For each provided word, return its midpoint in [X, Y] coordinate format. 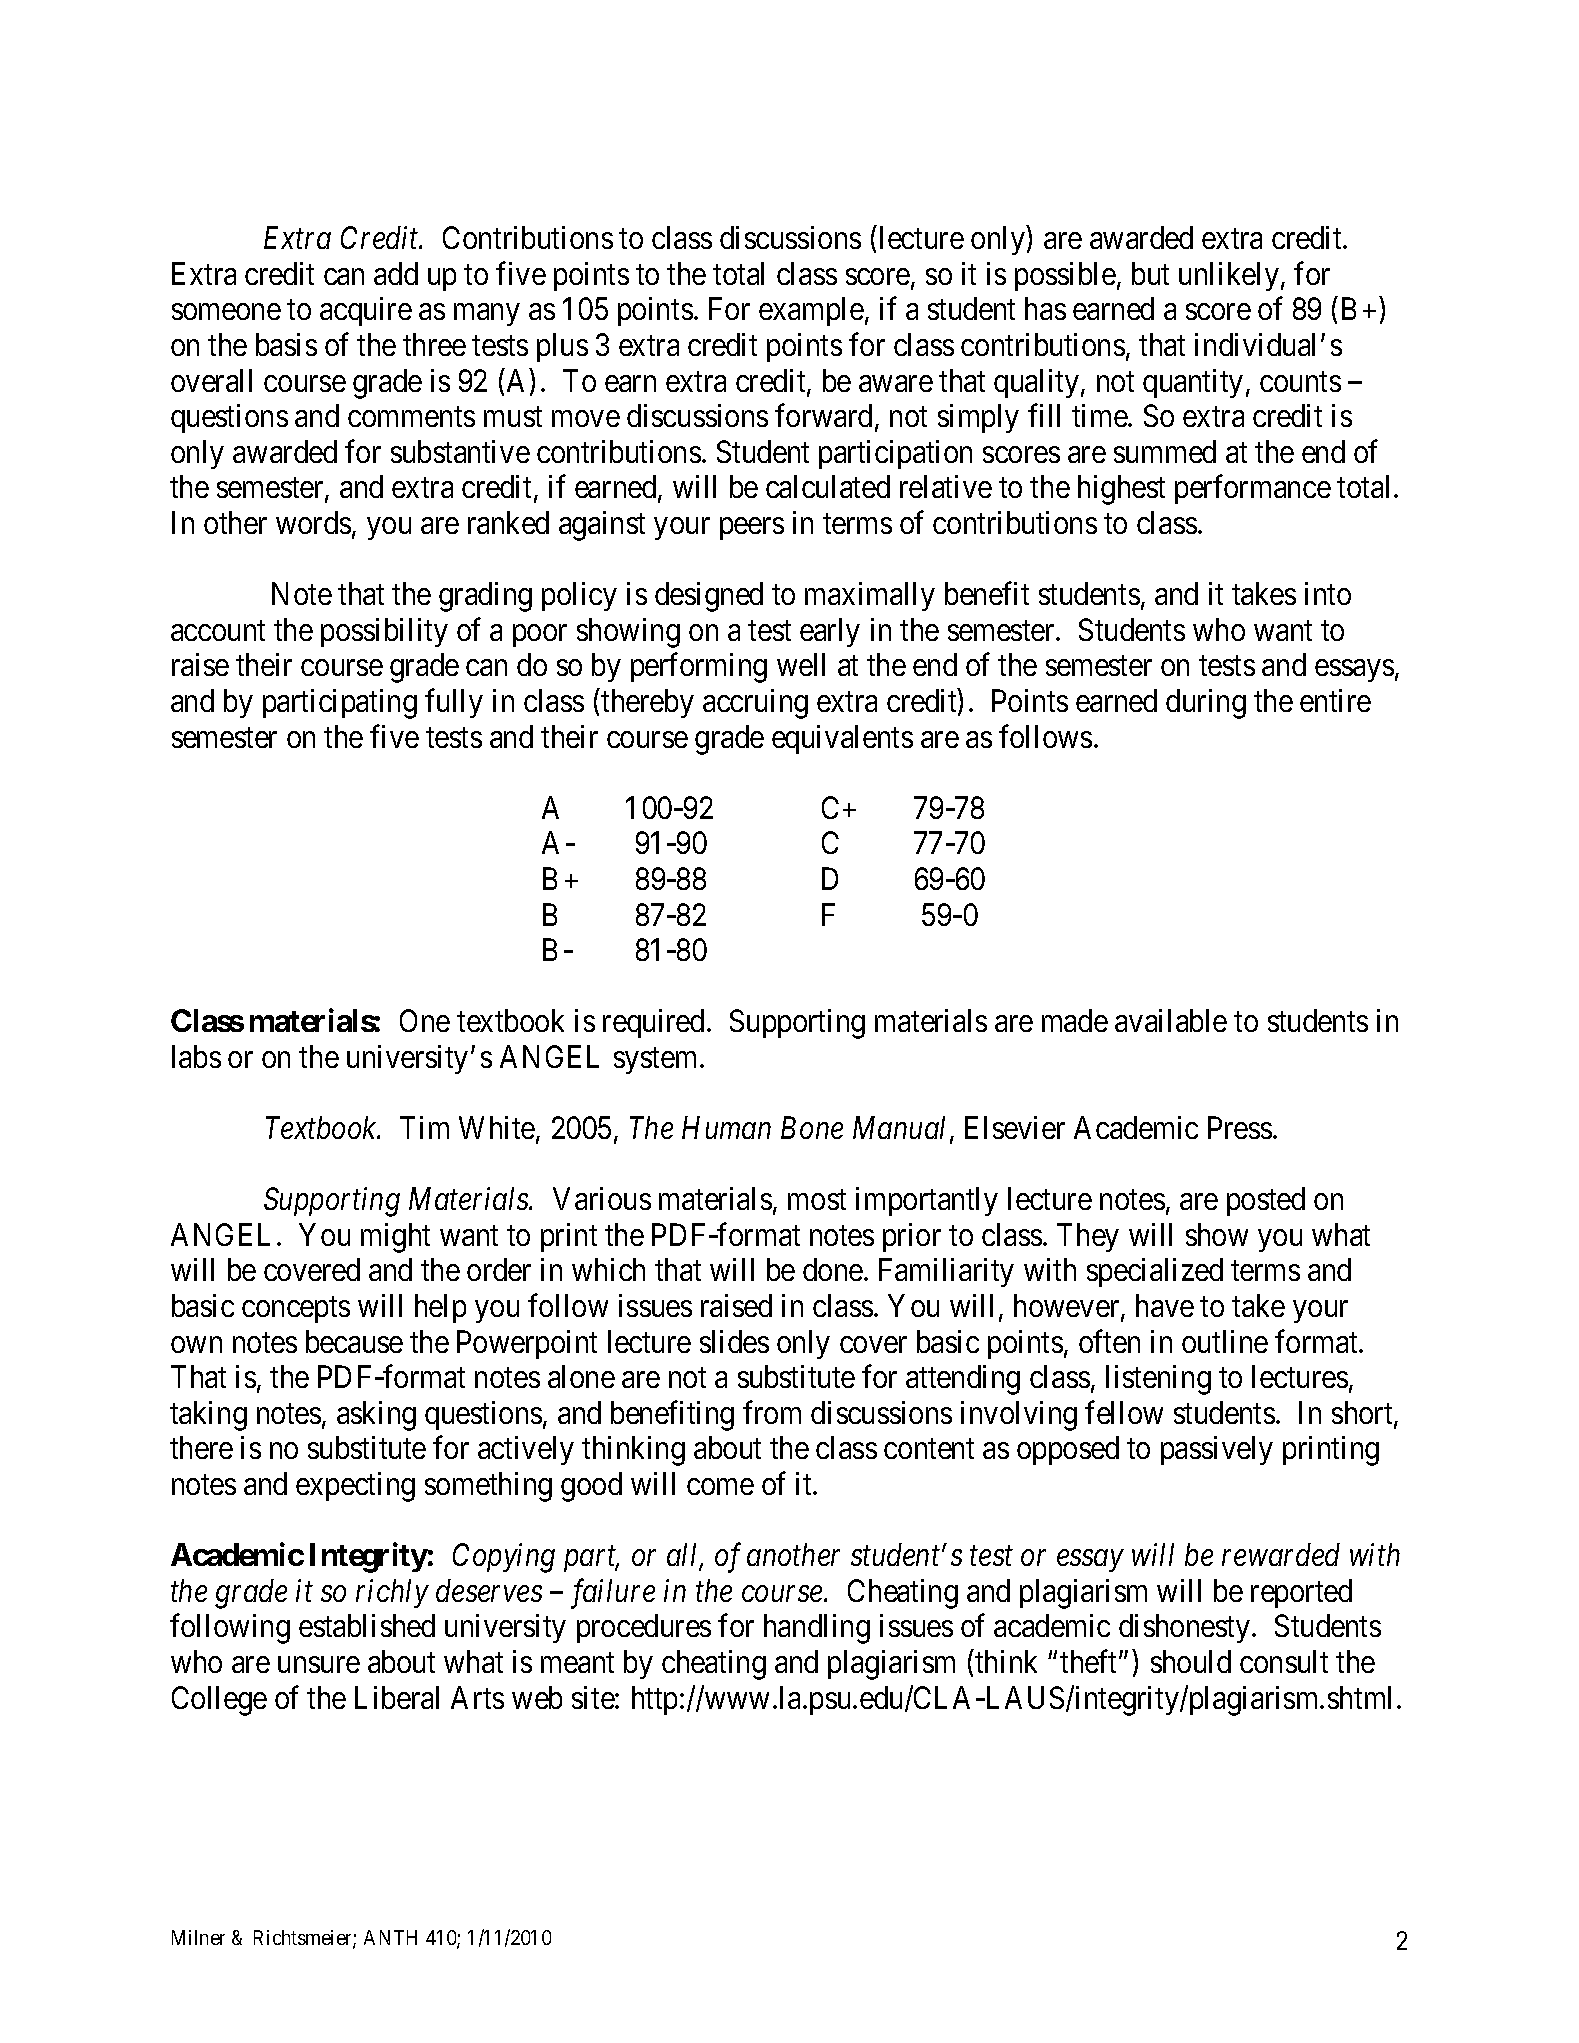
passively [1217, 1450]
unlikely [1229, 276]
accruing [755, 704]
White [497, 1127]
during [1206, 704]
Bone [812, 1128]
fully [454, 703]
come [720, 1487]
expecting [355, 1487]
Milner [198, 1937]
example [811, 311]
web [537, 1697]
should [1191, 1661]
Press [1240, 1128]
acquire [366, 311]
